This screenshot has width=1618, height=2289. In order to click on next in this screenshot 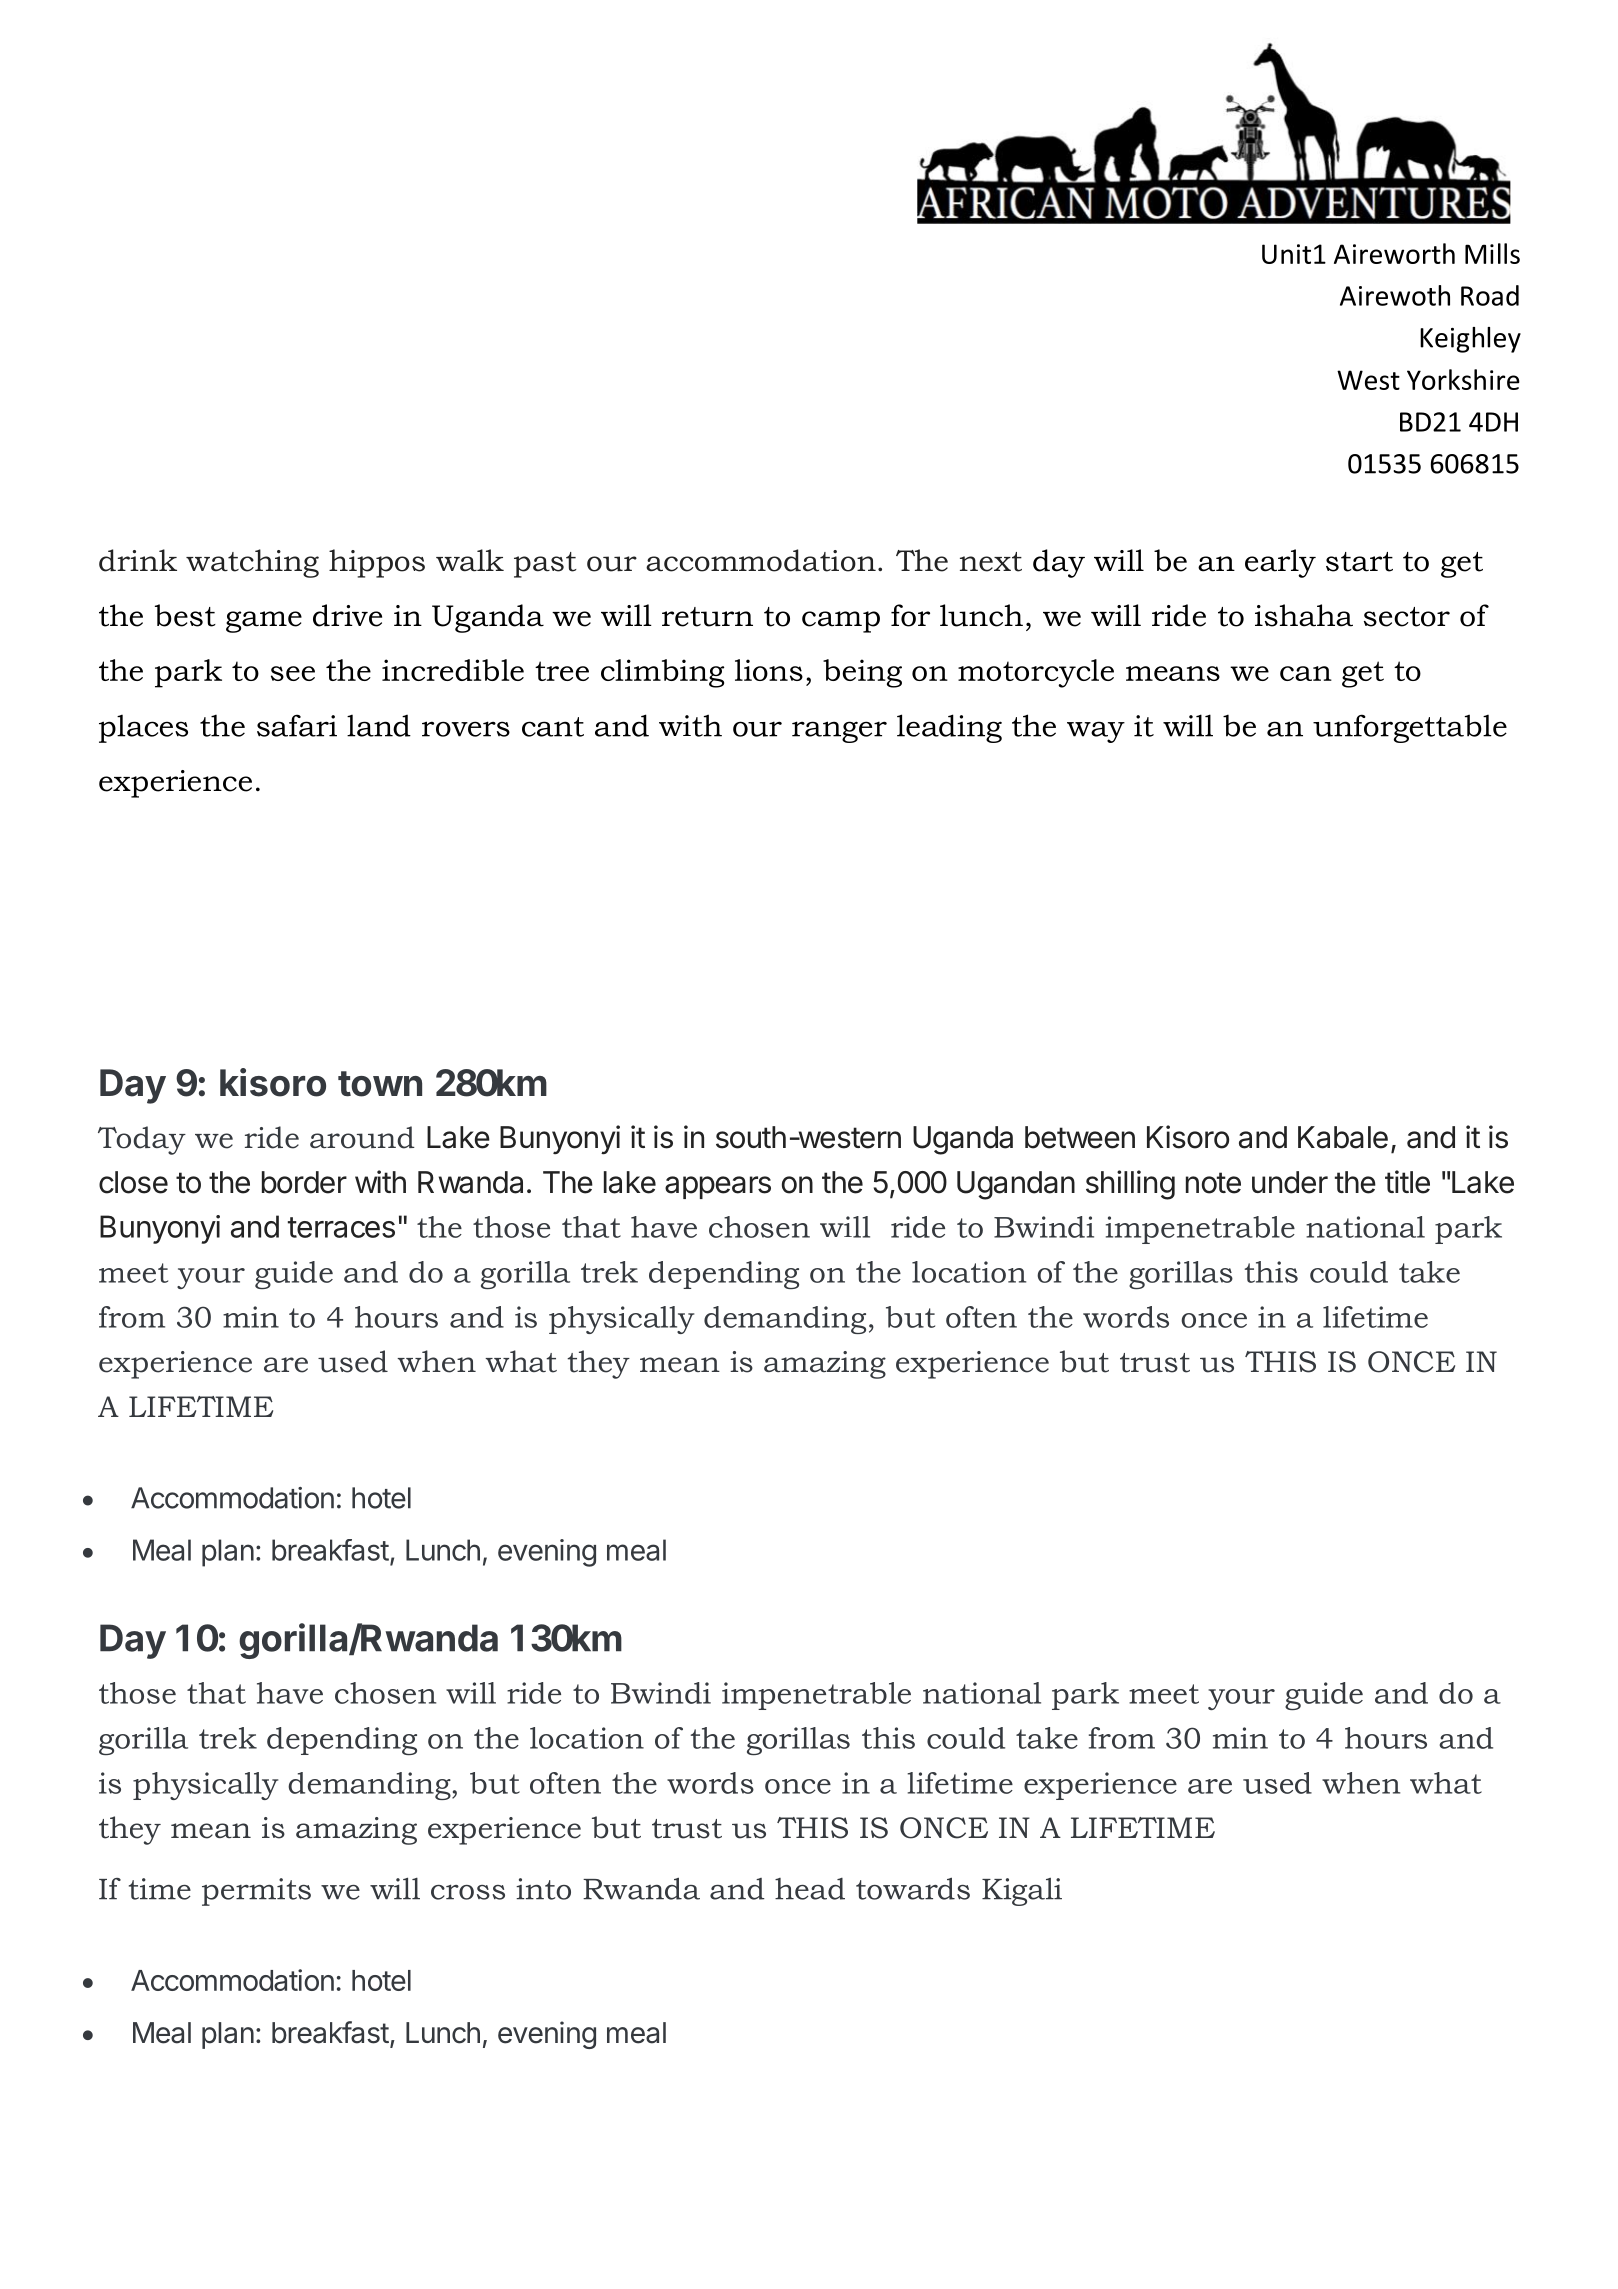, I will do `click(991, 562)`.
